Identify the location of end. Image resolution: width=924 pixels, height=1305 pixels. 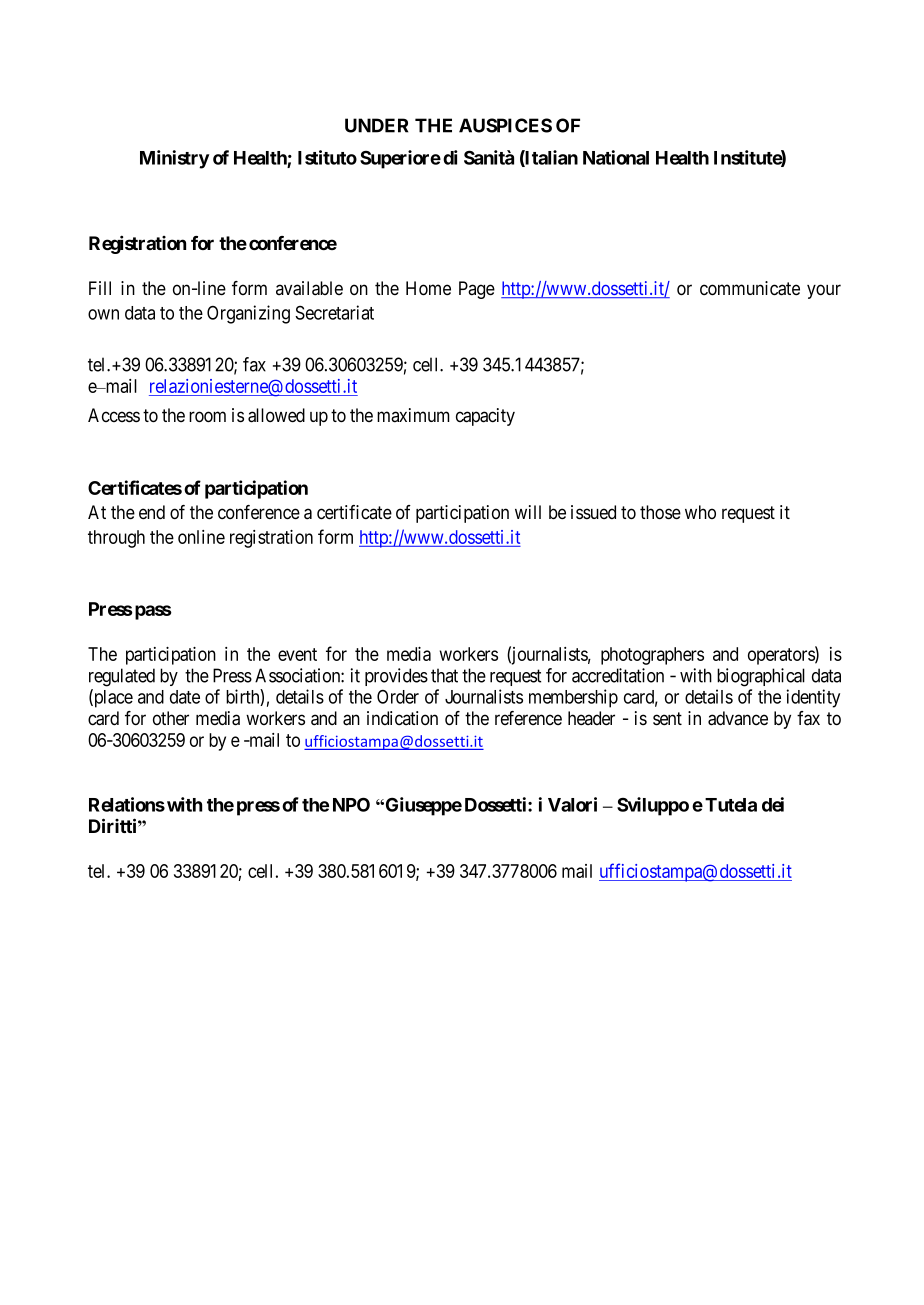
(152, 512).
